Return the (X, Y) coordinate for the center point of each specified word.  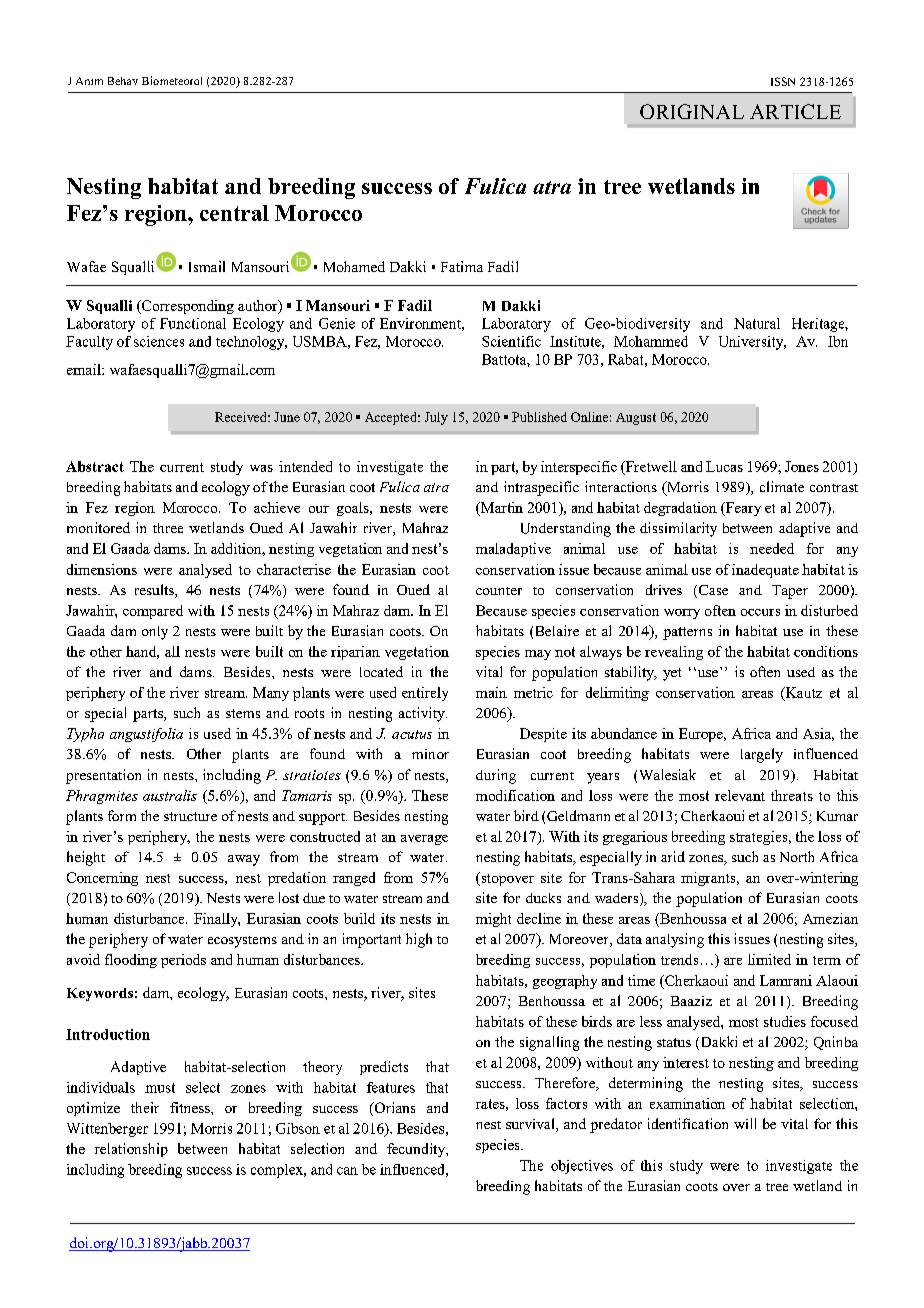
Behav (123, 81)
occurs (760, 612)
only (155, 633)
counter (499, 591)
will (745, 1123)
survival (531, 1125)
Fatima (462, 266)
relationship (131, 1150)
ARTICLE (795, 111)
